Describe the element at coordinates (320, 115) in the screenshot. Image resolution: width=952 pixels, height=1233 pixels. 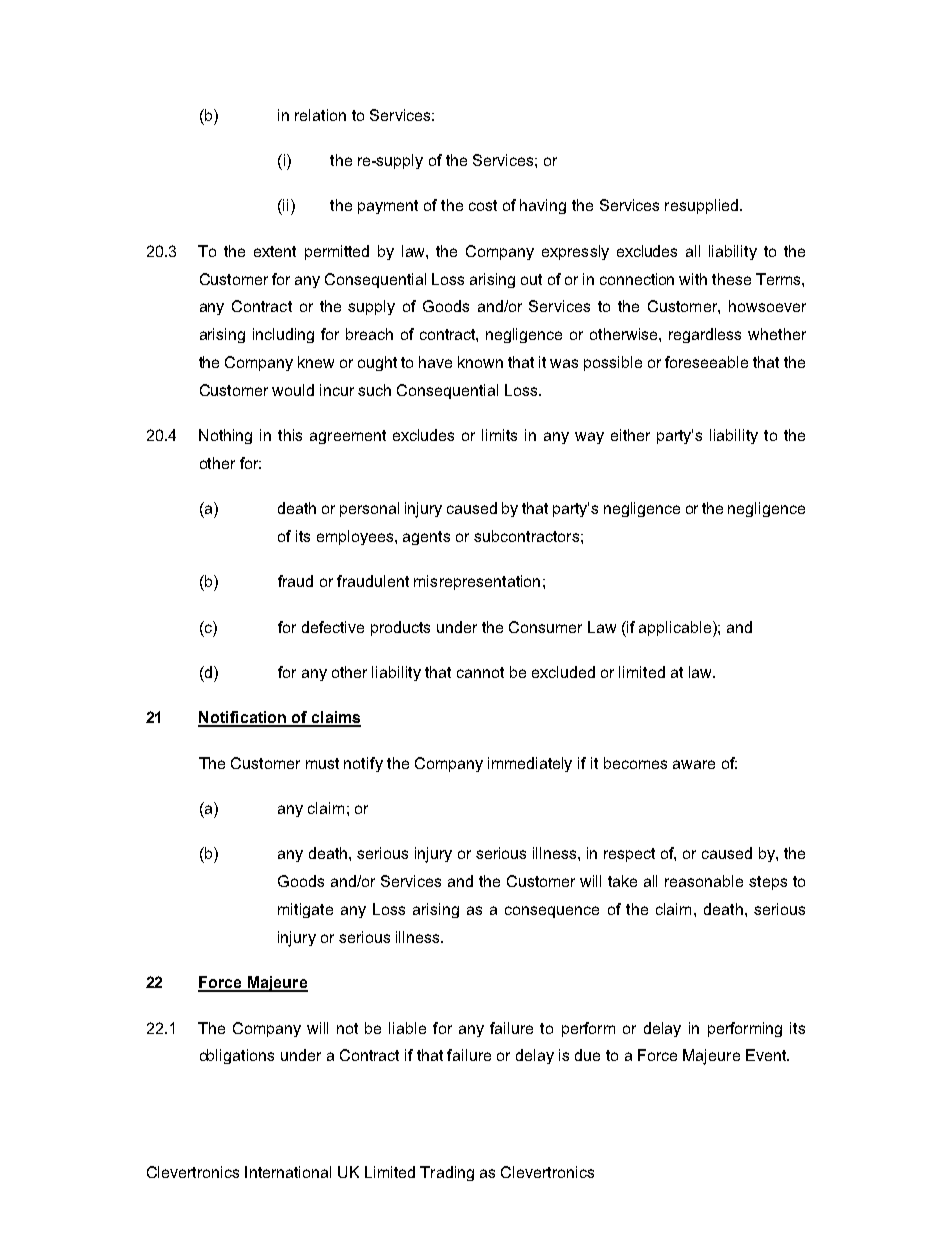
I see `relation` at that location.
